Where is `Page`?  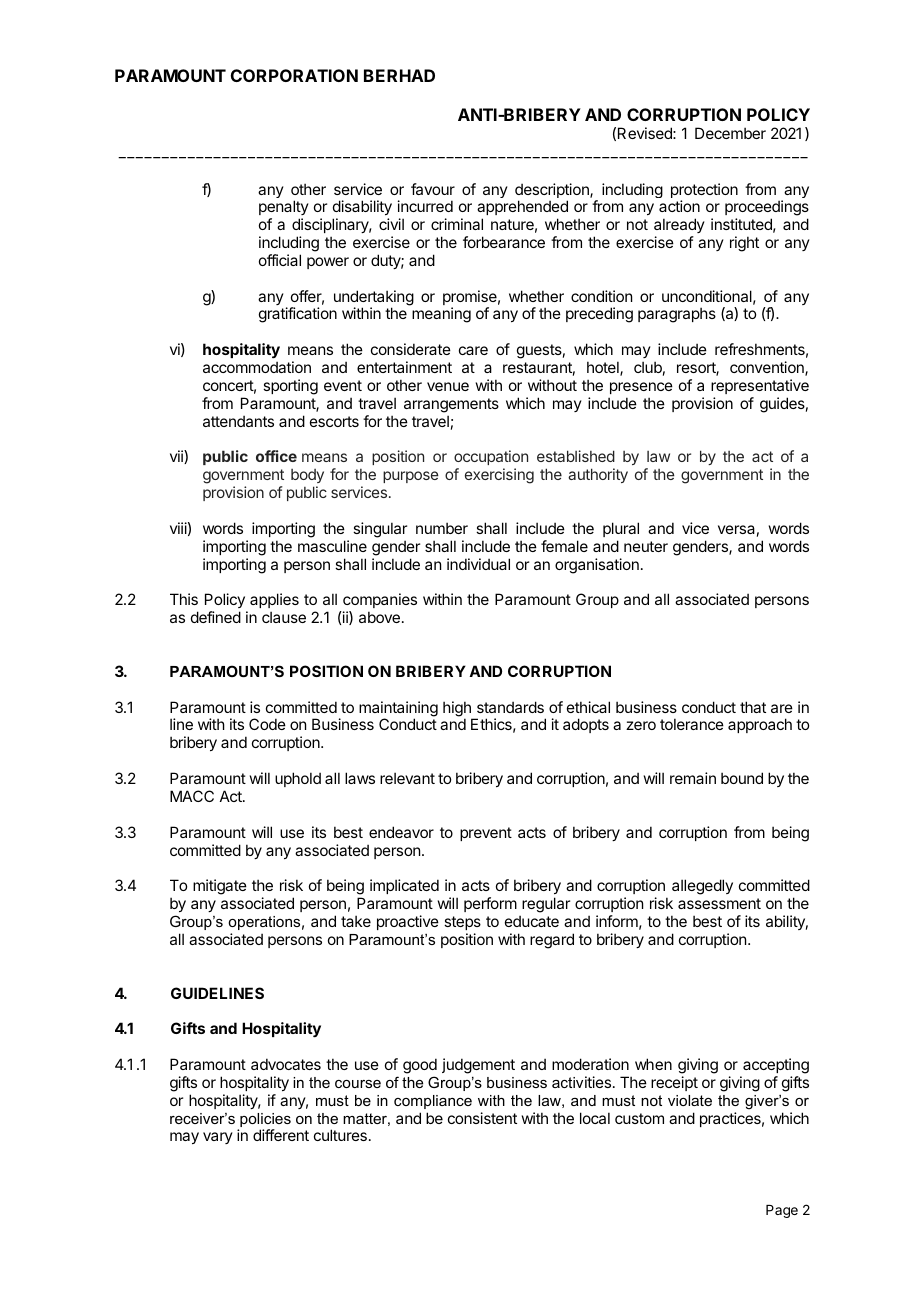
Page is located at coordinates (782, 1211).
